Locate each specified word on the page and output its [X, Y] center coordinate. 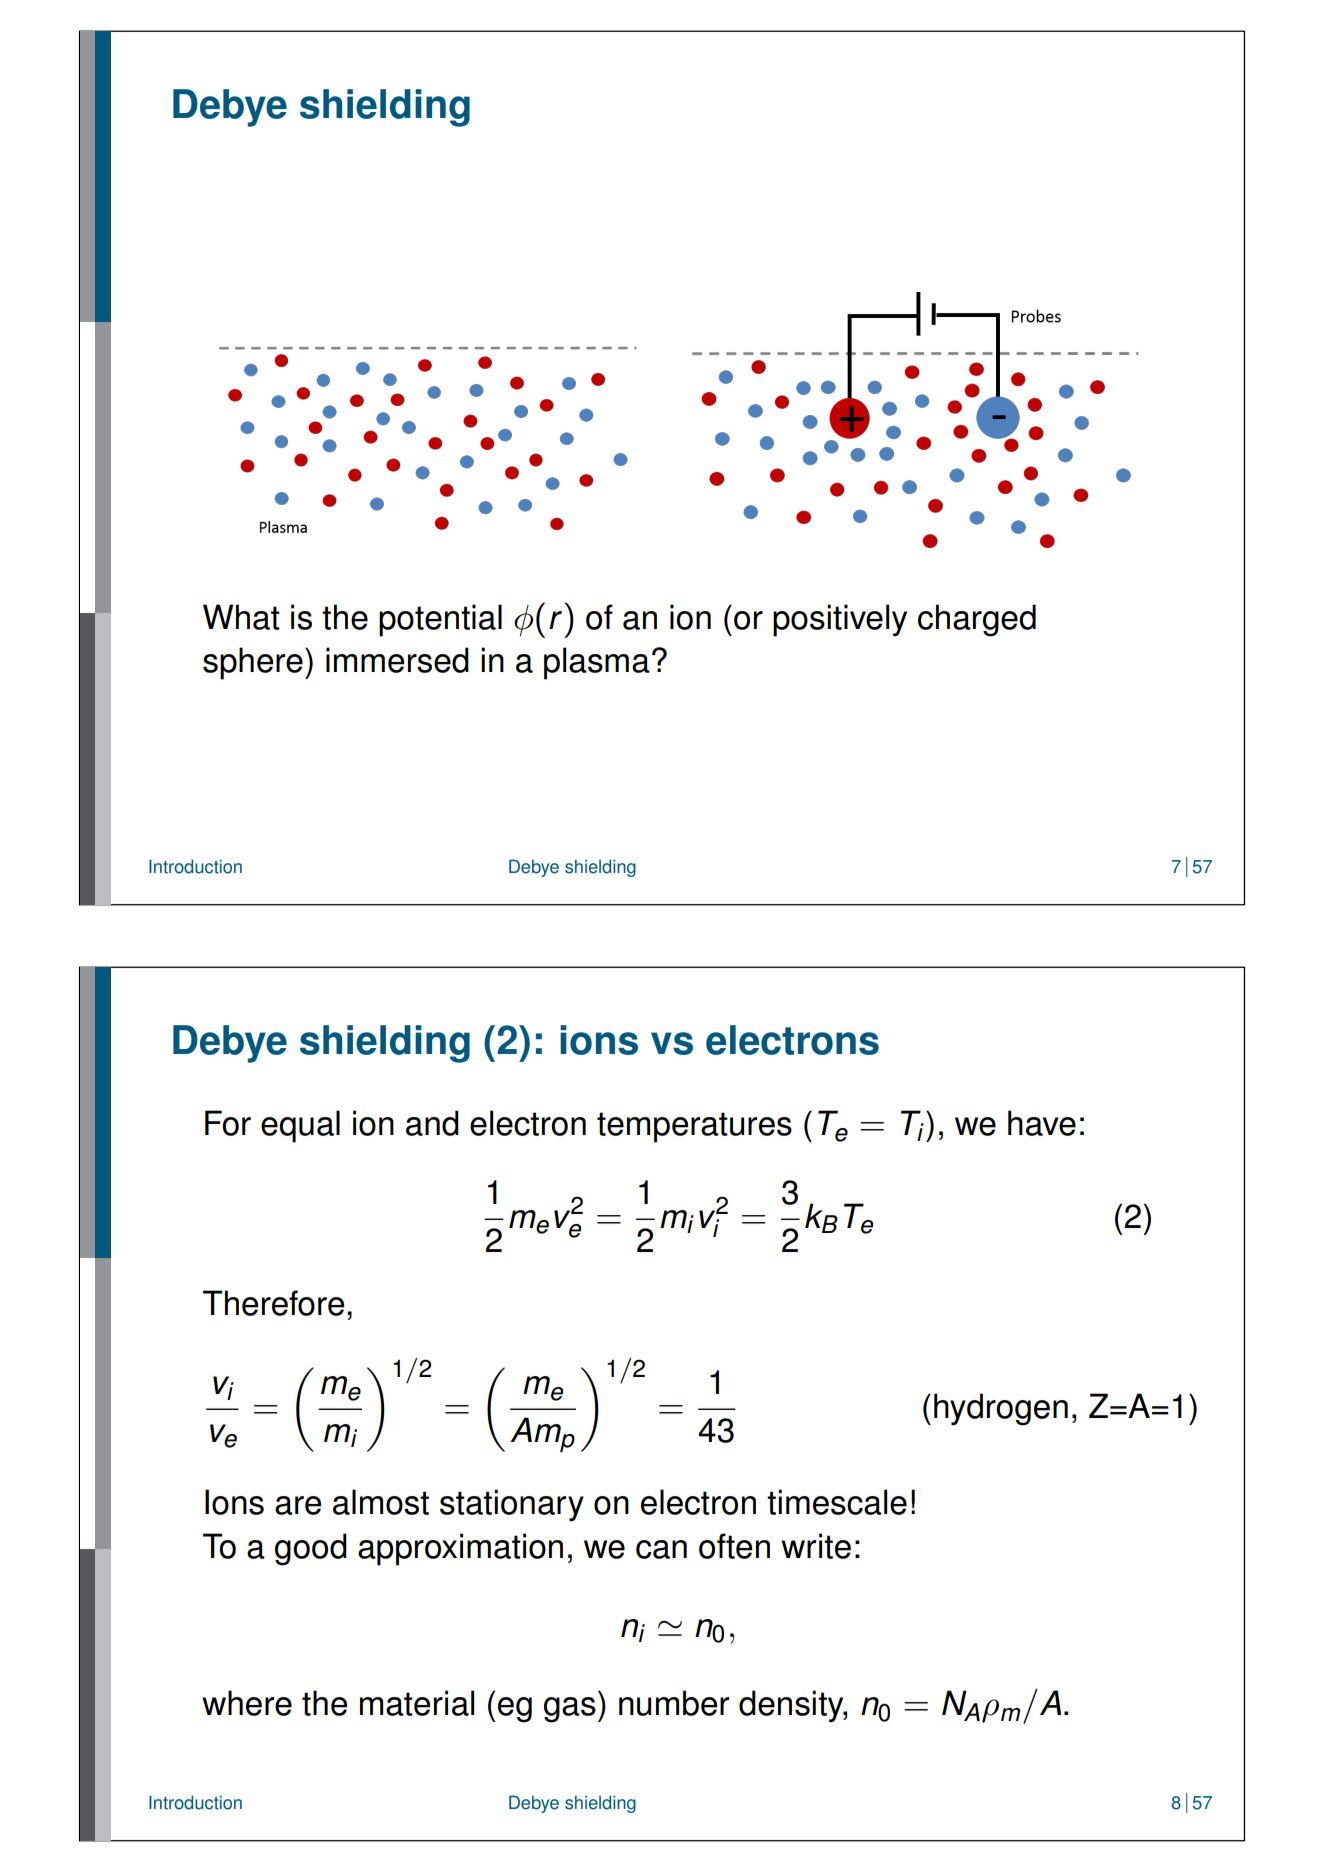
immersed [397, 660]
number [674, 1703]
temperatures [694, 1127]
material [417, 1703]
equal [300, 1126]
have [1042, 1123]
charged [977, 620]
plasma [597, 663]
